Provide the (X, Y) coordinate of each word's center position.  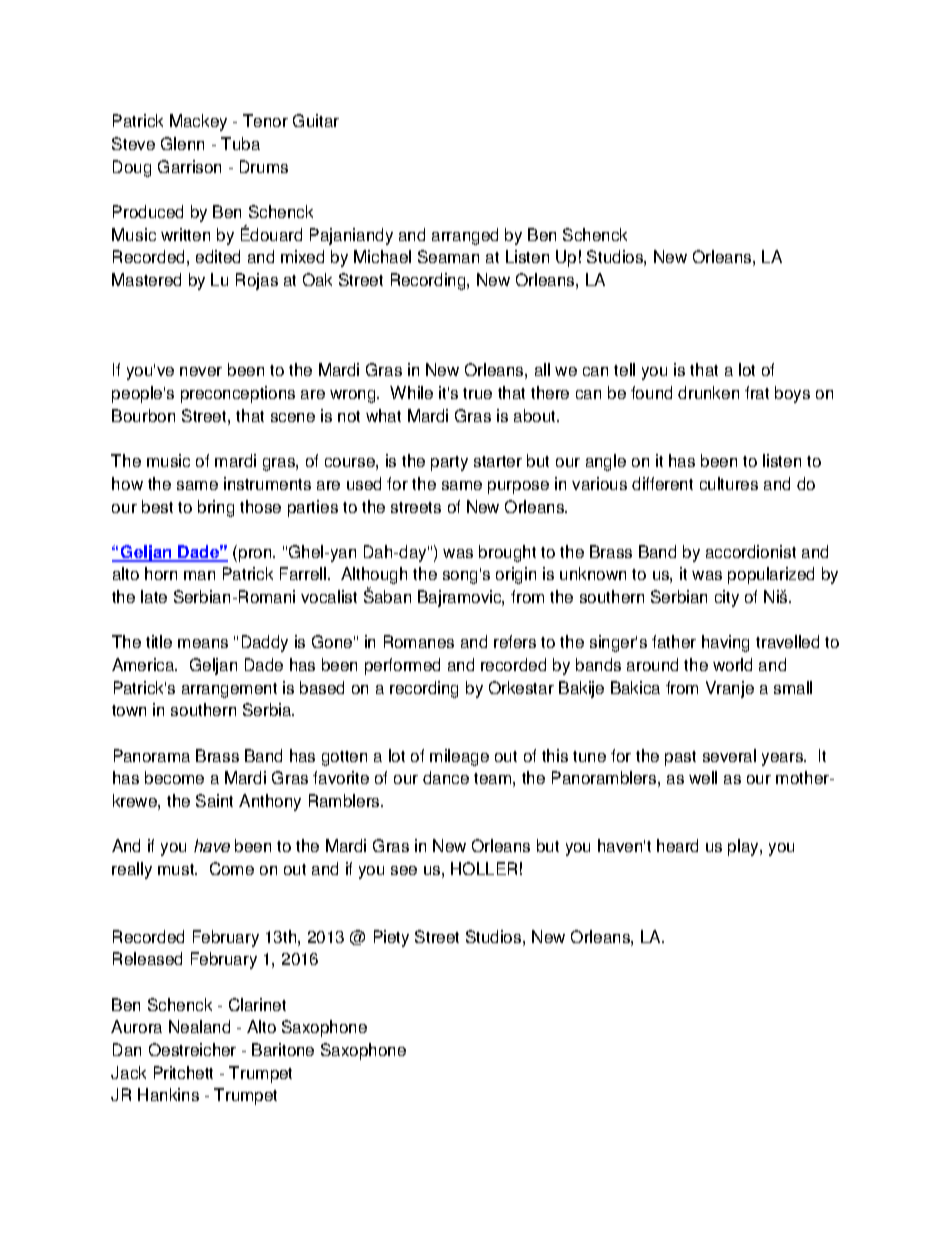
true (477, 393)
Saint (214, 800)
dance (446, 777)
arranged (465, 236)
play (744, 847)
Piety (391, 938)
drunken (708, 392)
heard (677, 845)
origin (516, 575)
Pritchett (183, 1072)
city (727, 598)
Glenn (182, 143)
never (201, 371)
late (154, 596)
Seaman (448, 256)
